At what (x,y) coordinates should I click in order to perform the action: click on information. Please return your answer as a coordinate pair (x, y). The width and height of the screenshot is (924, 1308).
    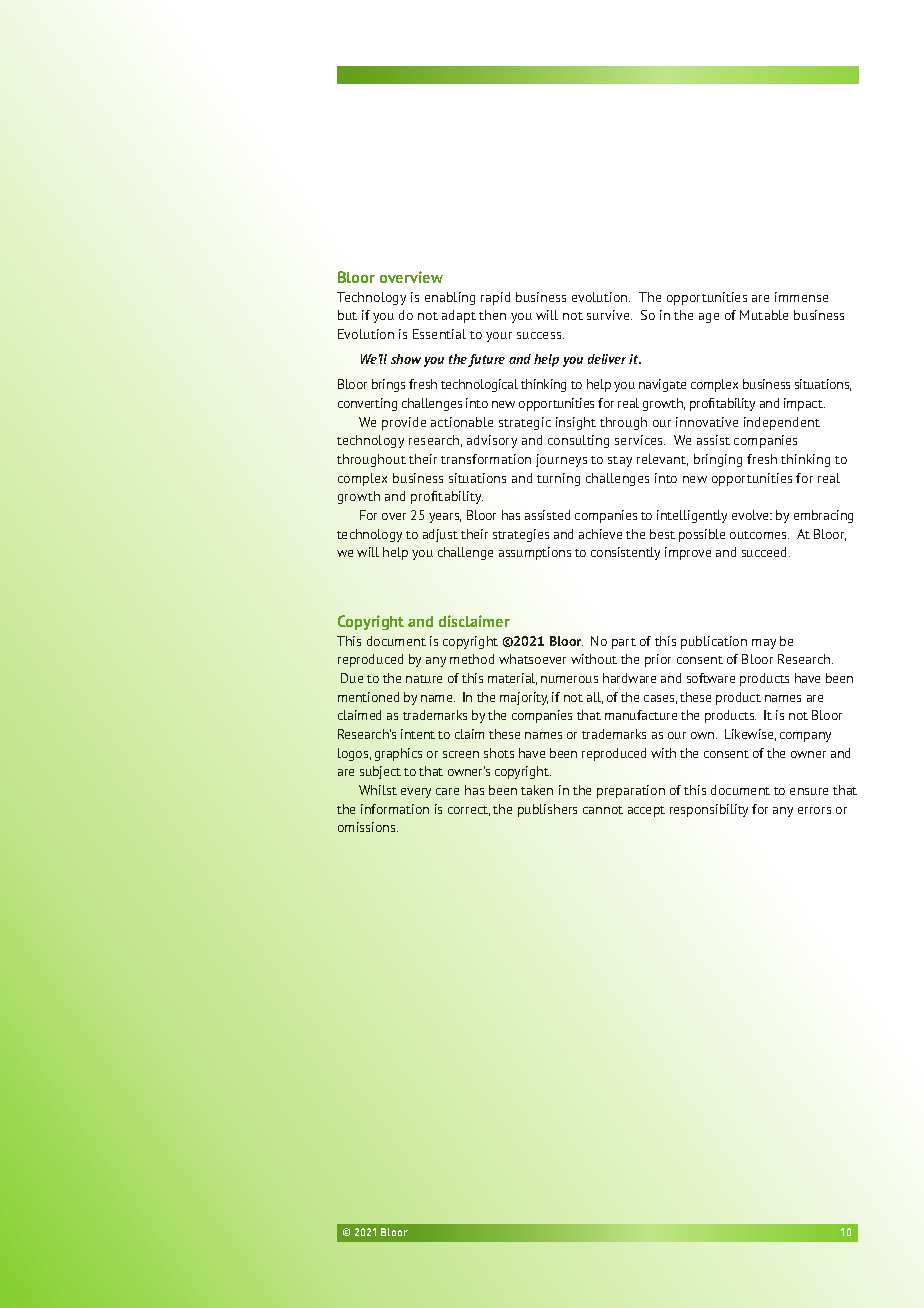
    Looking at the image, I should click on (395, 809).
